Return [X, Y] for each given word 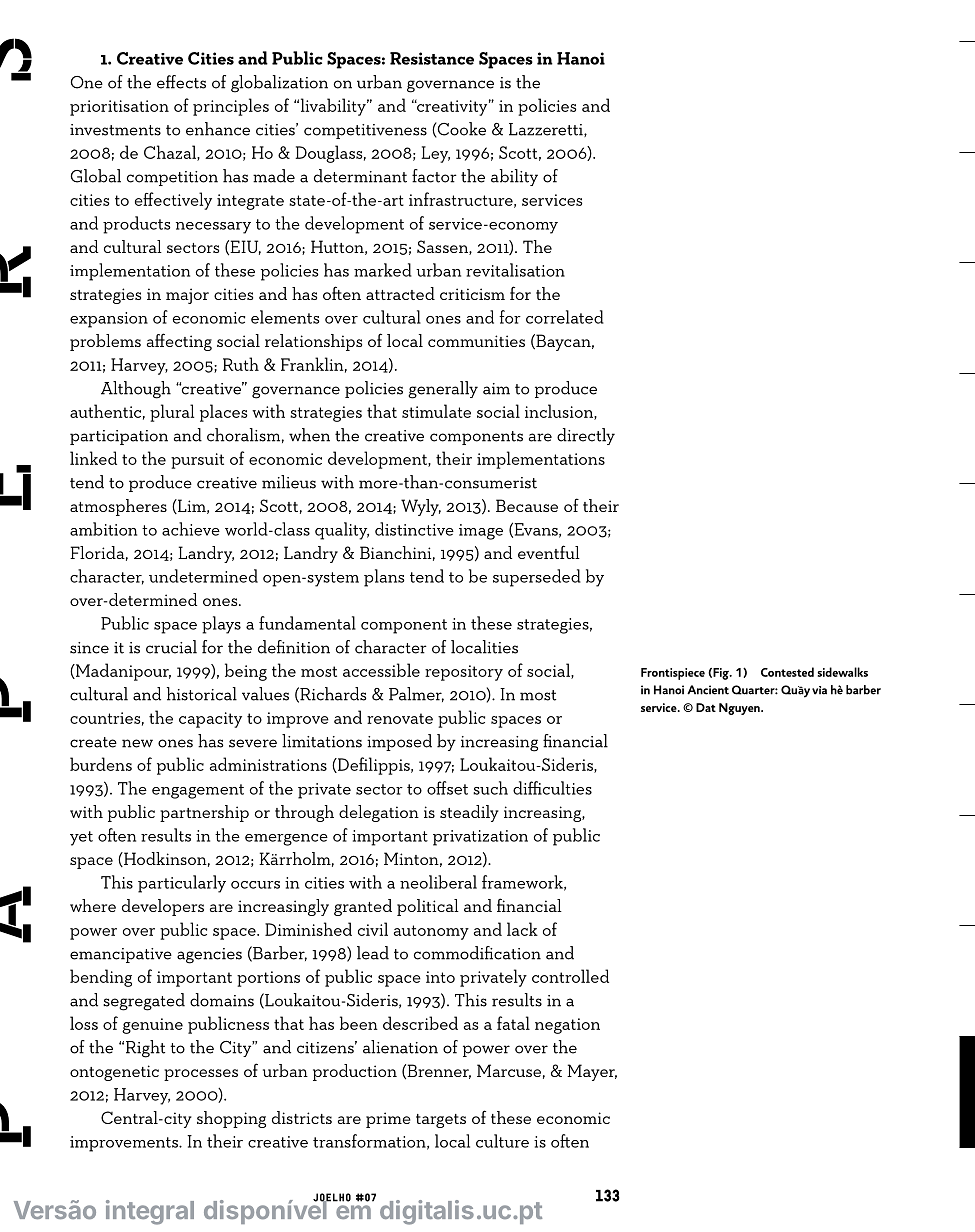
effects [181, 82]
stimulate [436, 411]
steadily [469, 813]
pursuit [197, 461]
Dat [706, 707]
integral [150, 1212]
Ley [435, 154]
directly [586, 436]
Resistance [432, 58]
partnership [204, 813]
